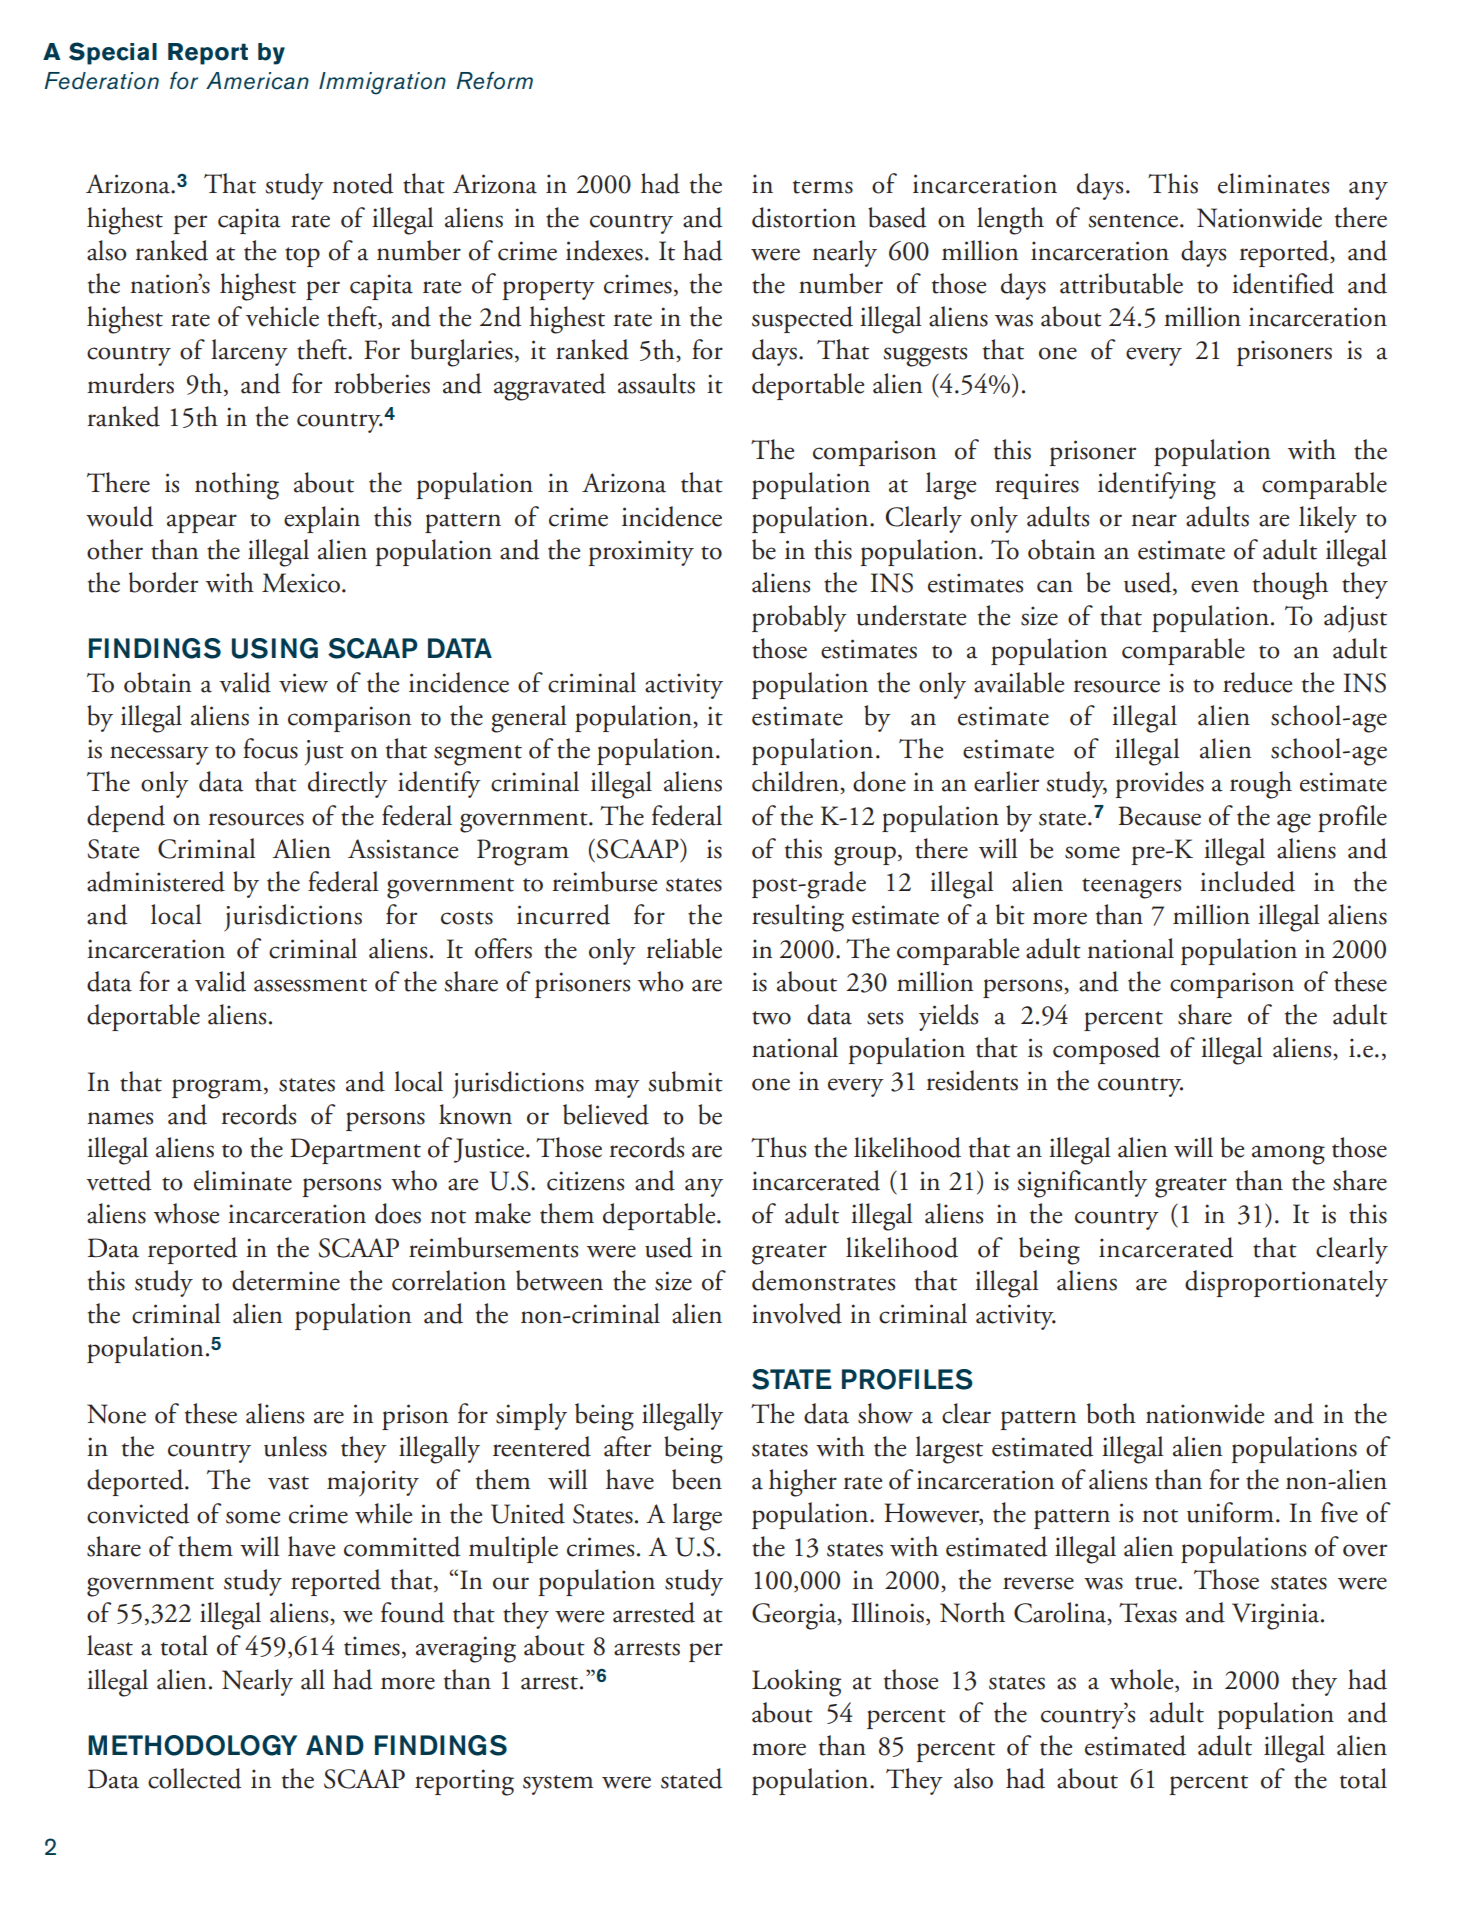  I want to click on Thus, so click(778, 1147).
